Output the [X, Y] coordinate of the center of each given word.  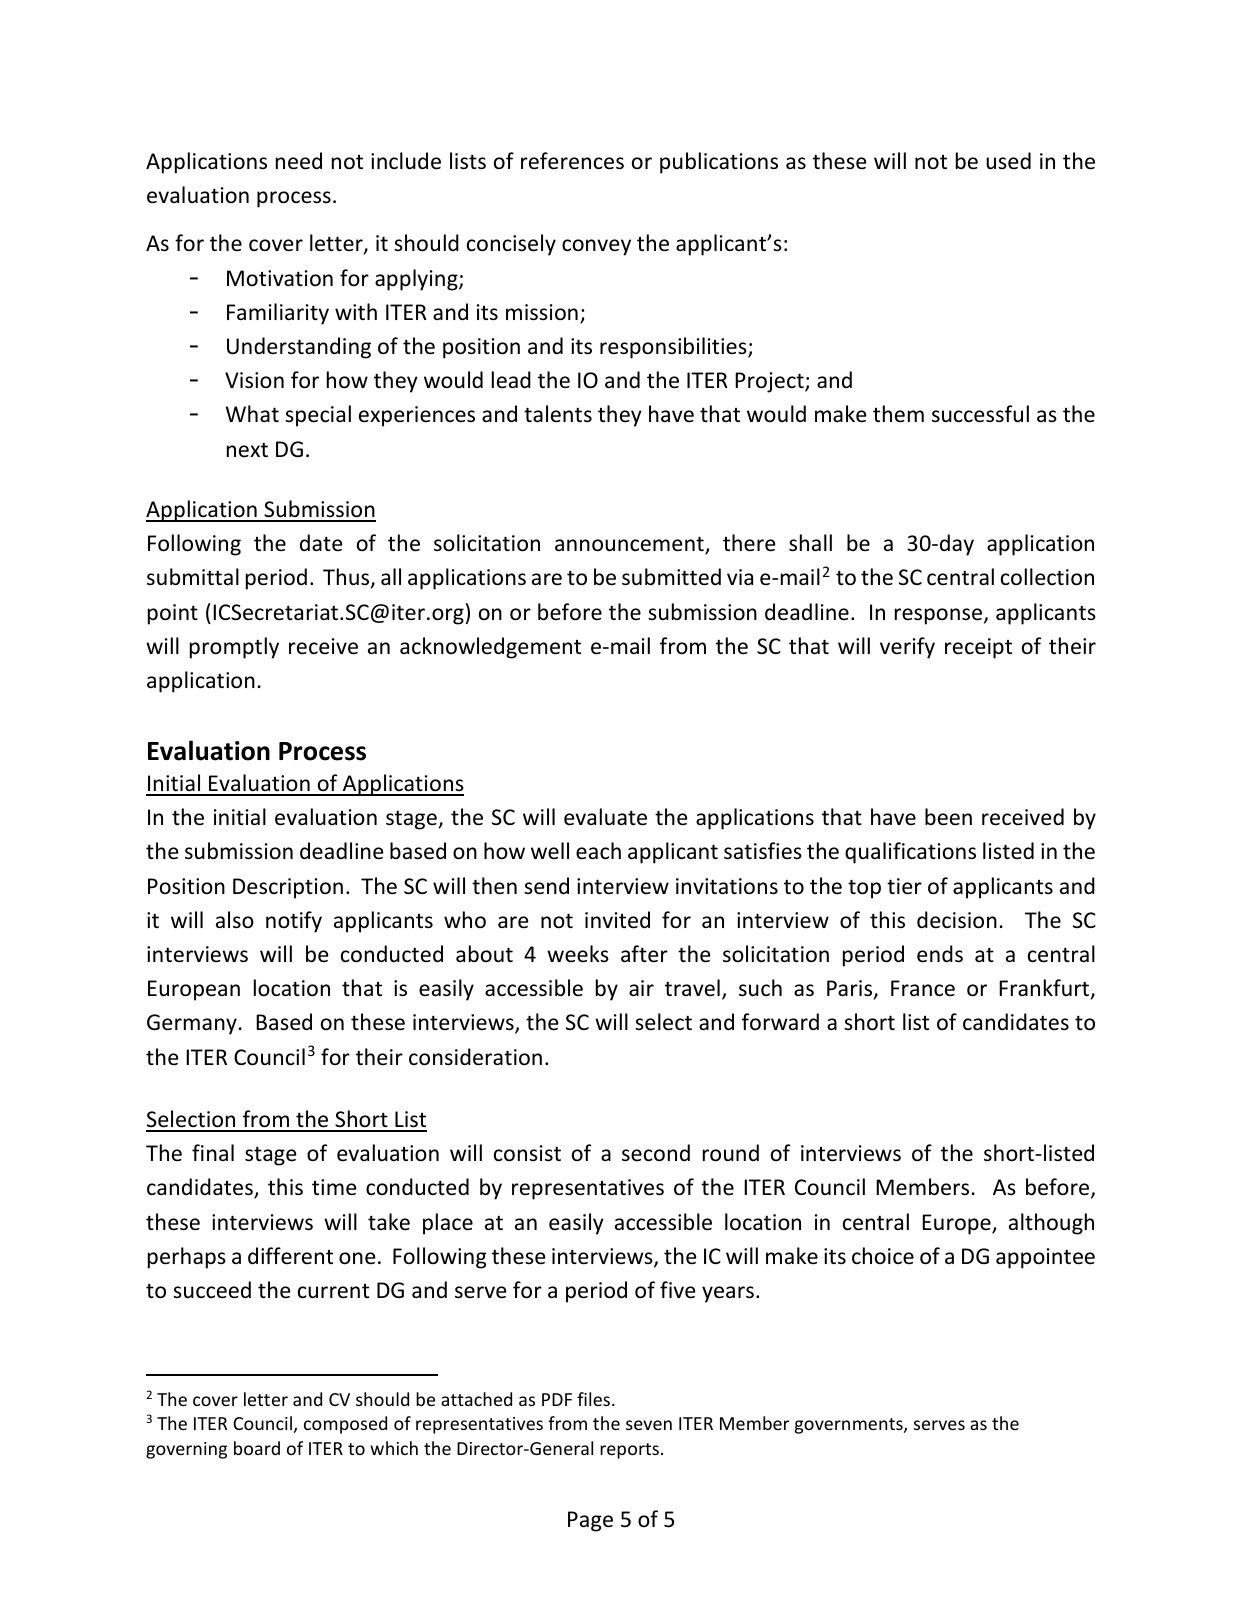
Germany [192, 1024]
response [940, 616]
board [257, 1448]
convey [596, 247]
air [641, 988]
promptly [234, 648]
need [299, 161]
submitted [671, 577]
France [923, 988]
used [1008, 161]
